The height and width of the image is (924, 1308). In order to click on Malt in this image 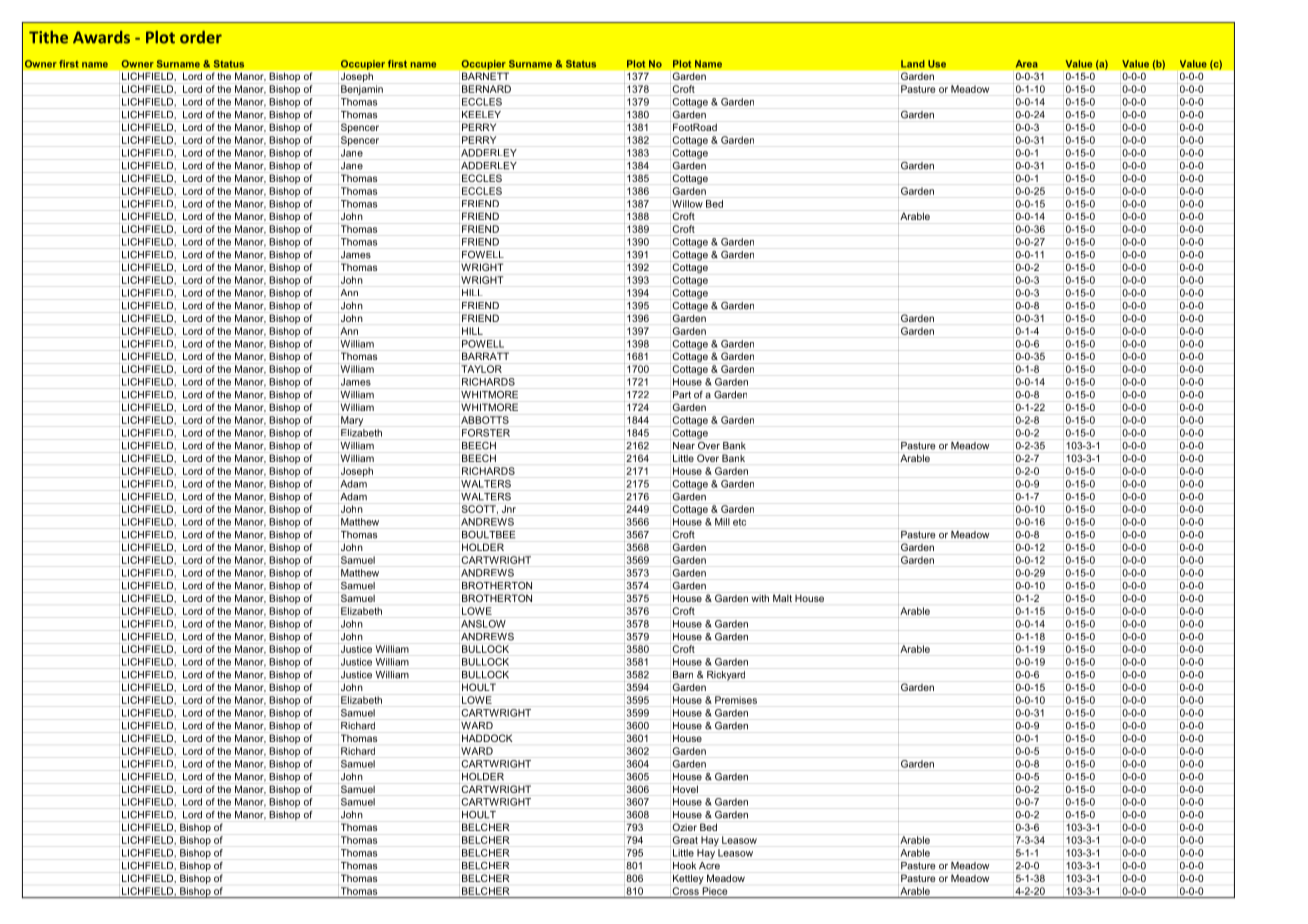, I will do `click(782, 598)`.
